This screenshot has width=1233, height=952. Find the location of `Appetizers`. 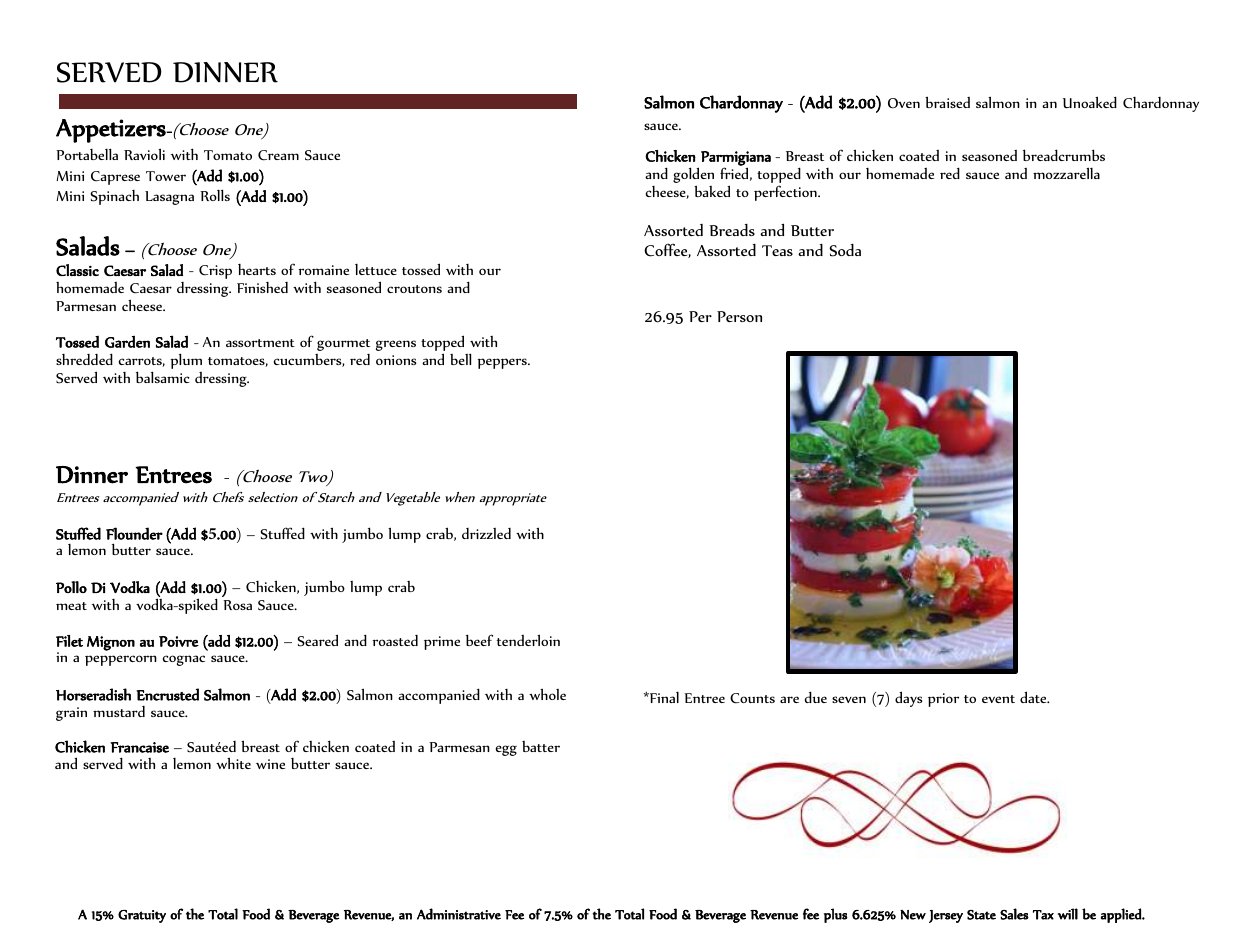

Appetizers is located at coordinates (112, 131).
